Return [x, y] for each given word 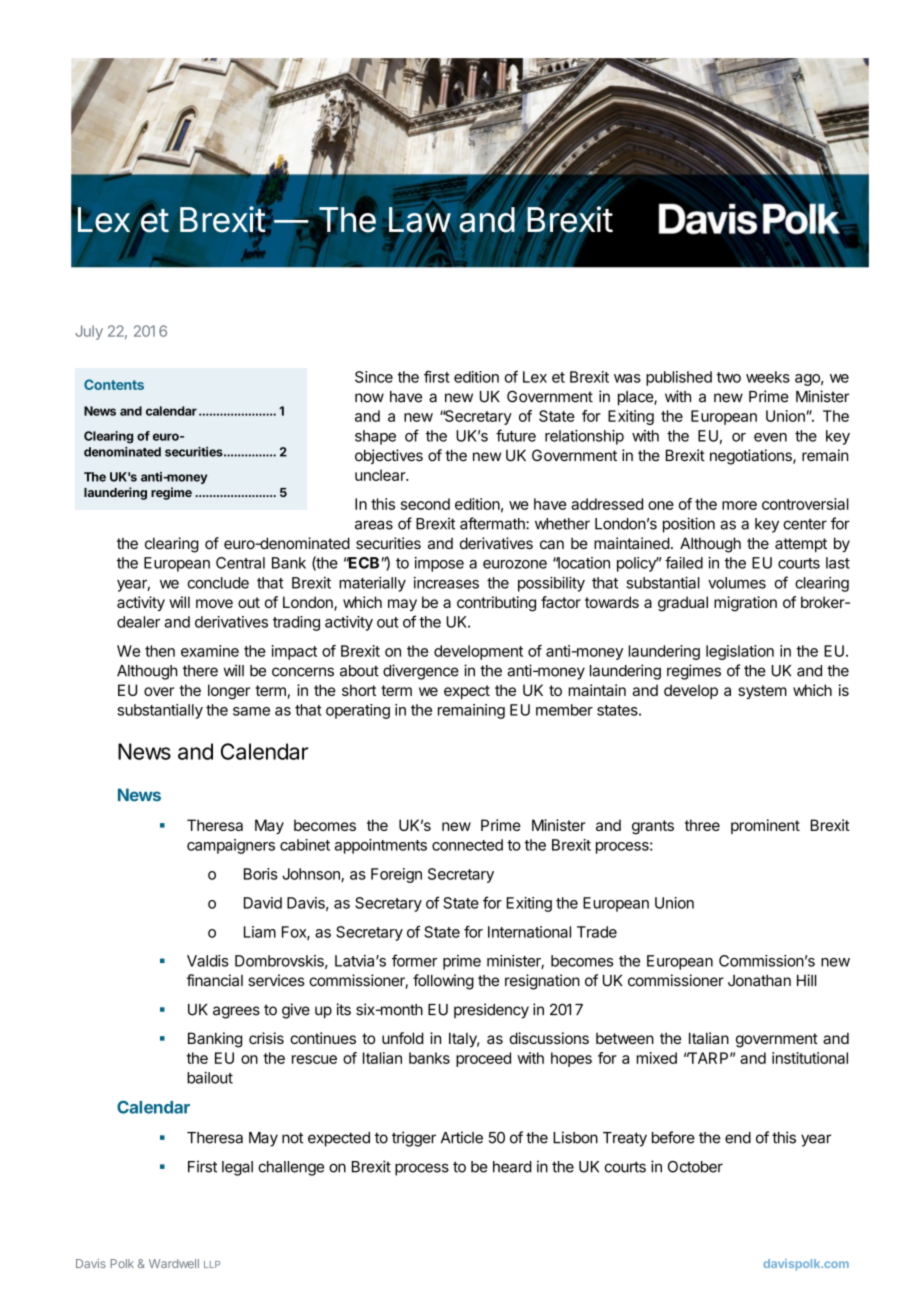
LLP [212, 1264]
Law [420, 220]
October [695, 1167]
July [89, 332]
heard [512, 1167]
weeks [768, 377]
